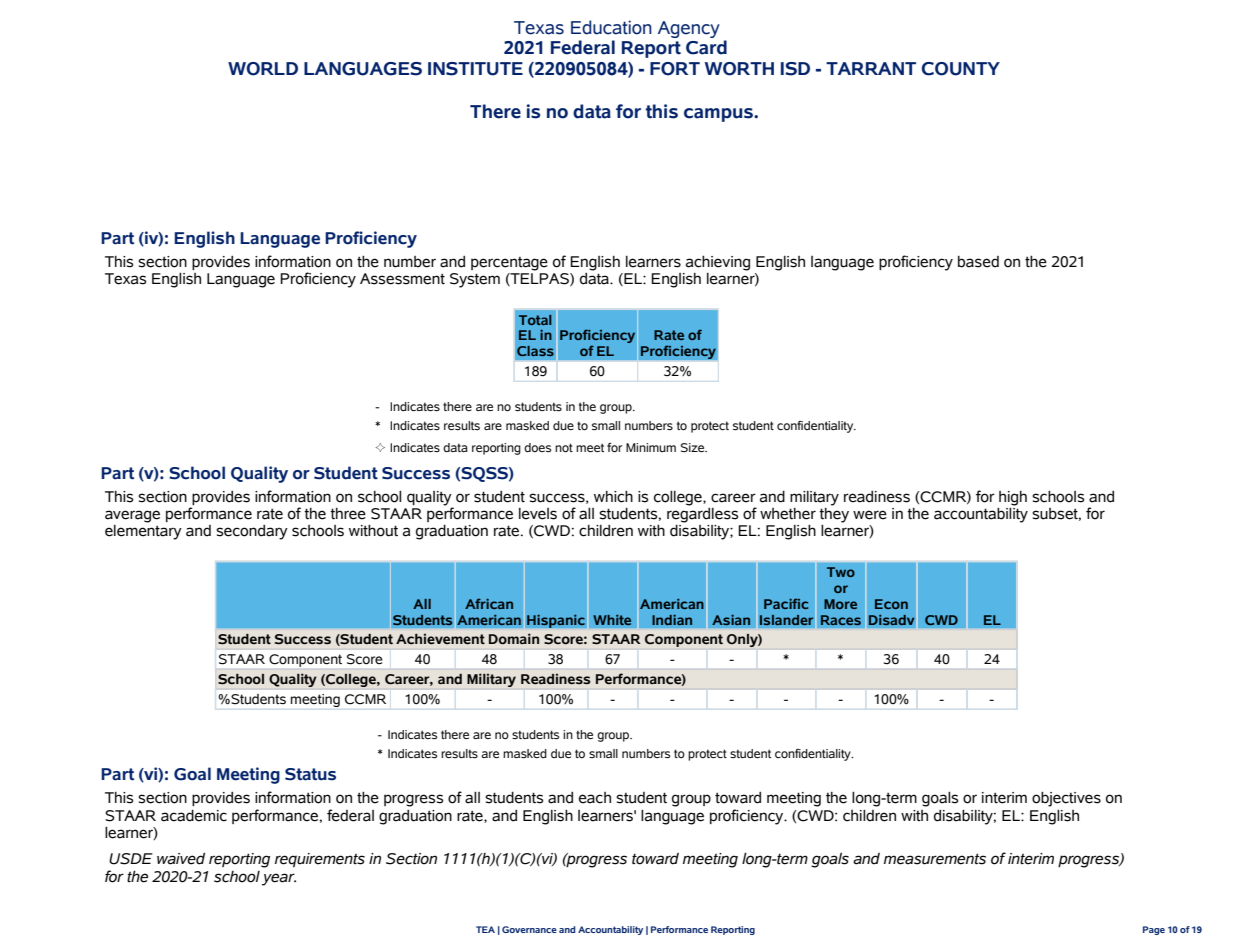 This screenshot has width=1233, height=952. I want to click on high, so click(1013, 498).
